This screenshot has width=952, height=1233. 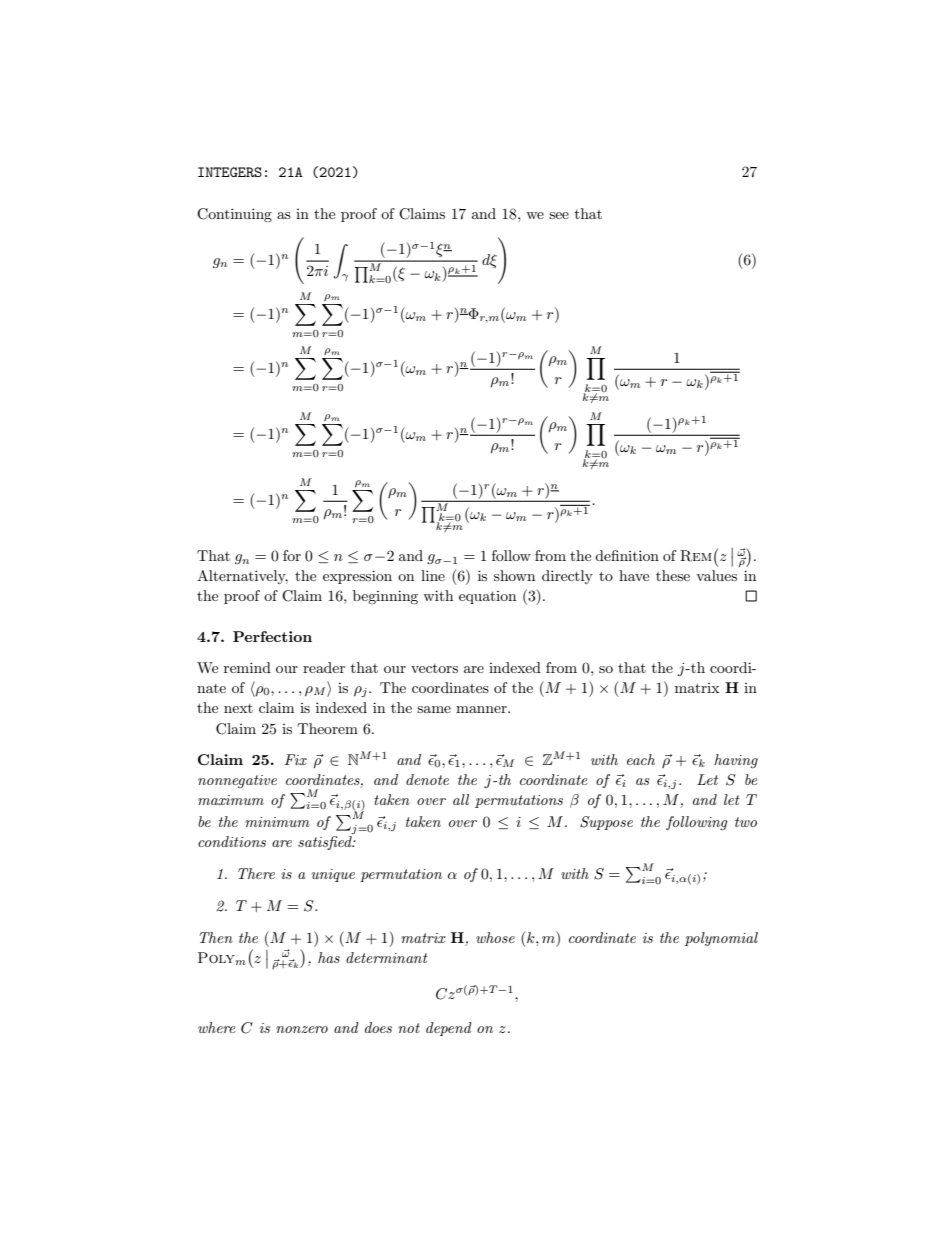 What do you see at coordinates (302, 1029) in the screenshot?
I see `nonzero` at bounding box center [302, 1029].
